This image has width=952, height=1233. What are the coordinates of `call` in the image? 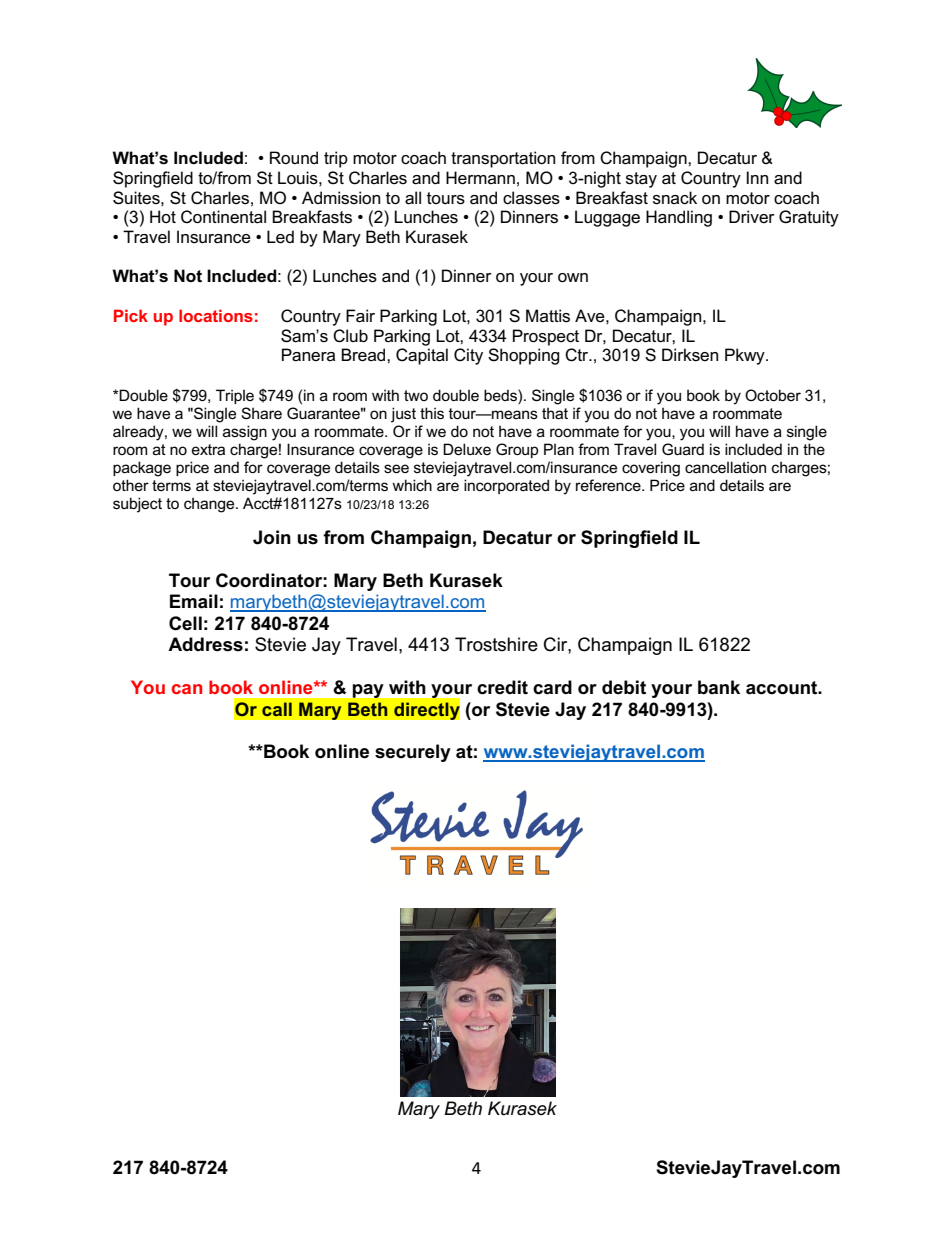 It's located at (277, 709).
